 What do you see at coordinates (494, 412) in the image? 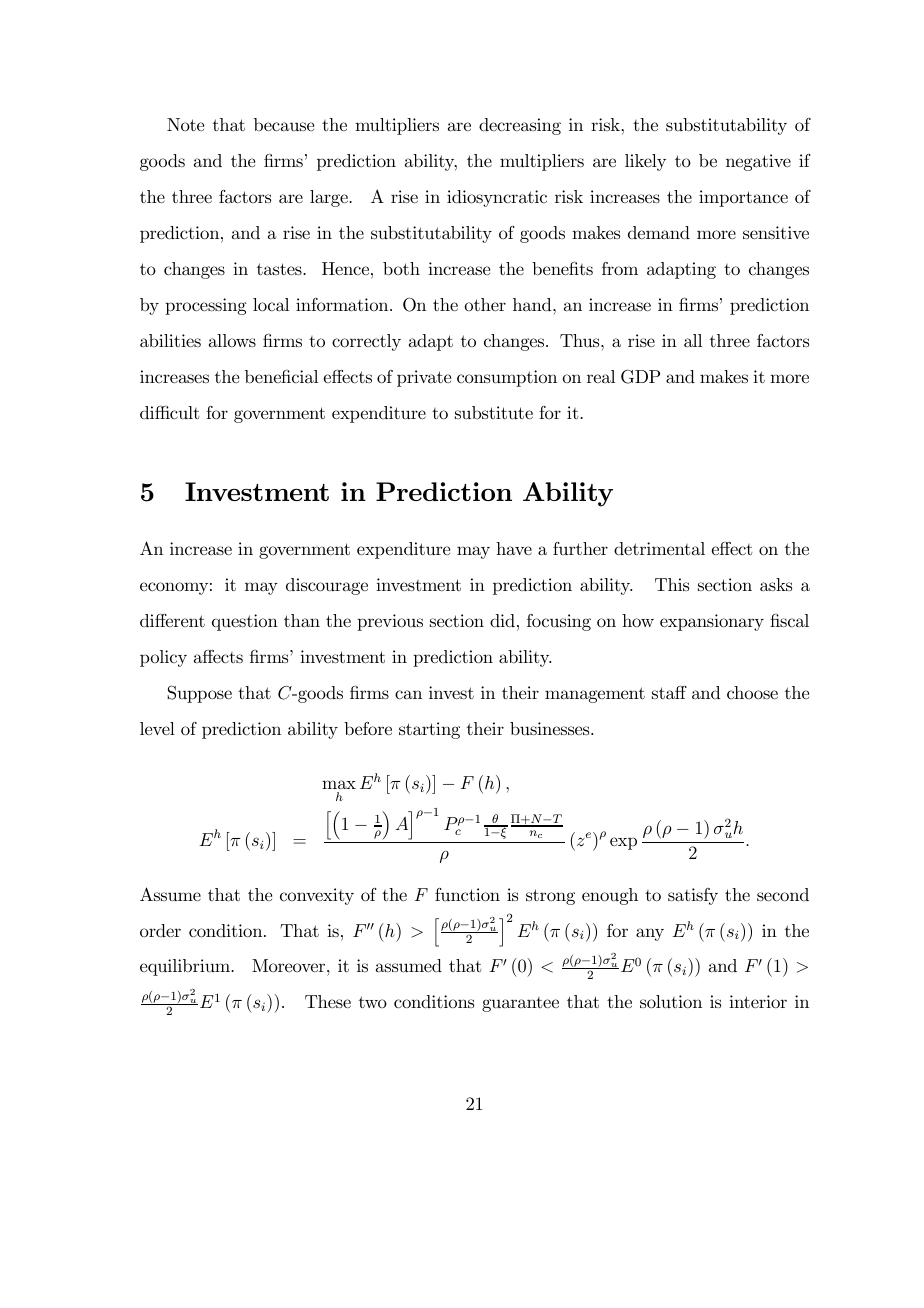
I see `substitute` at bounding box center [494, 412].
